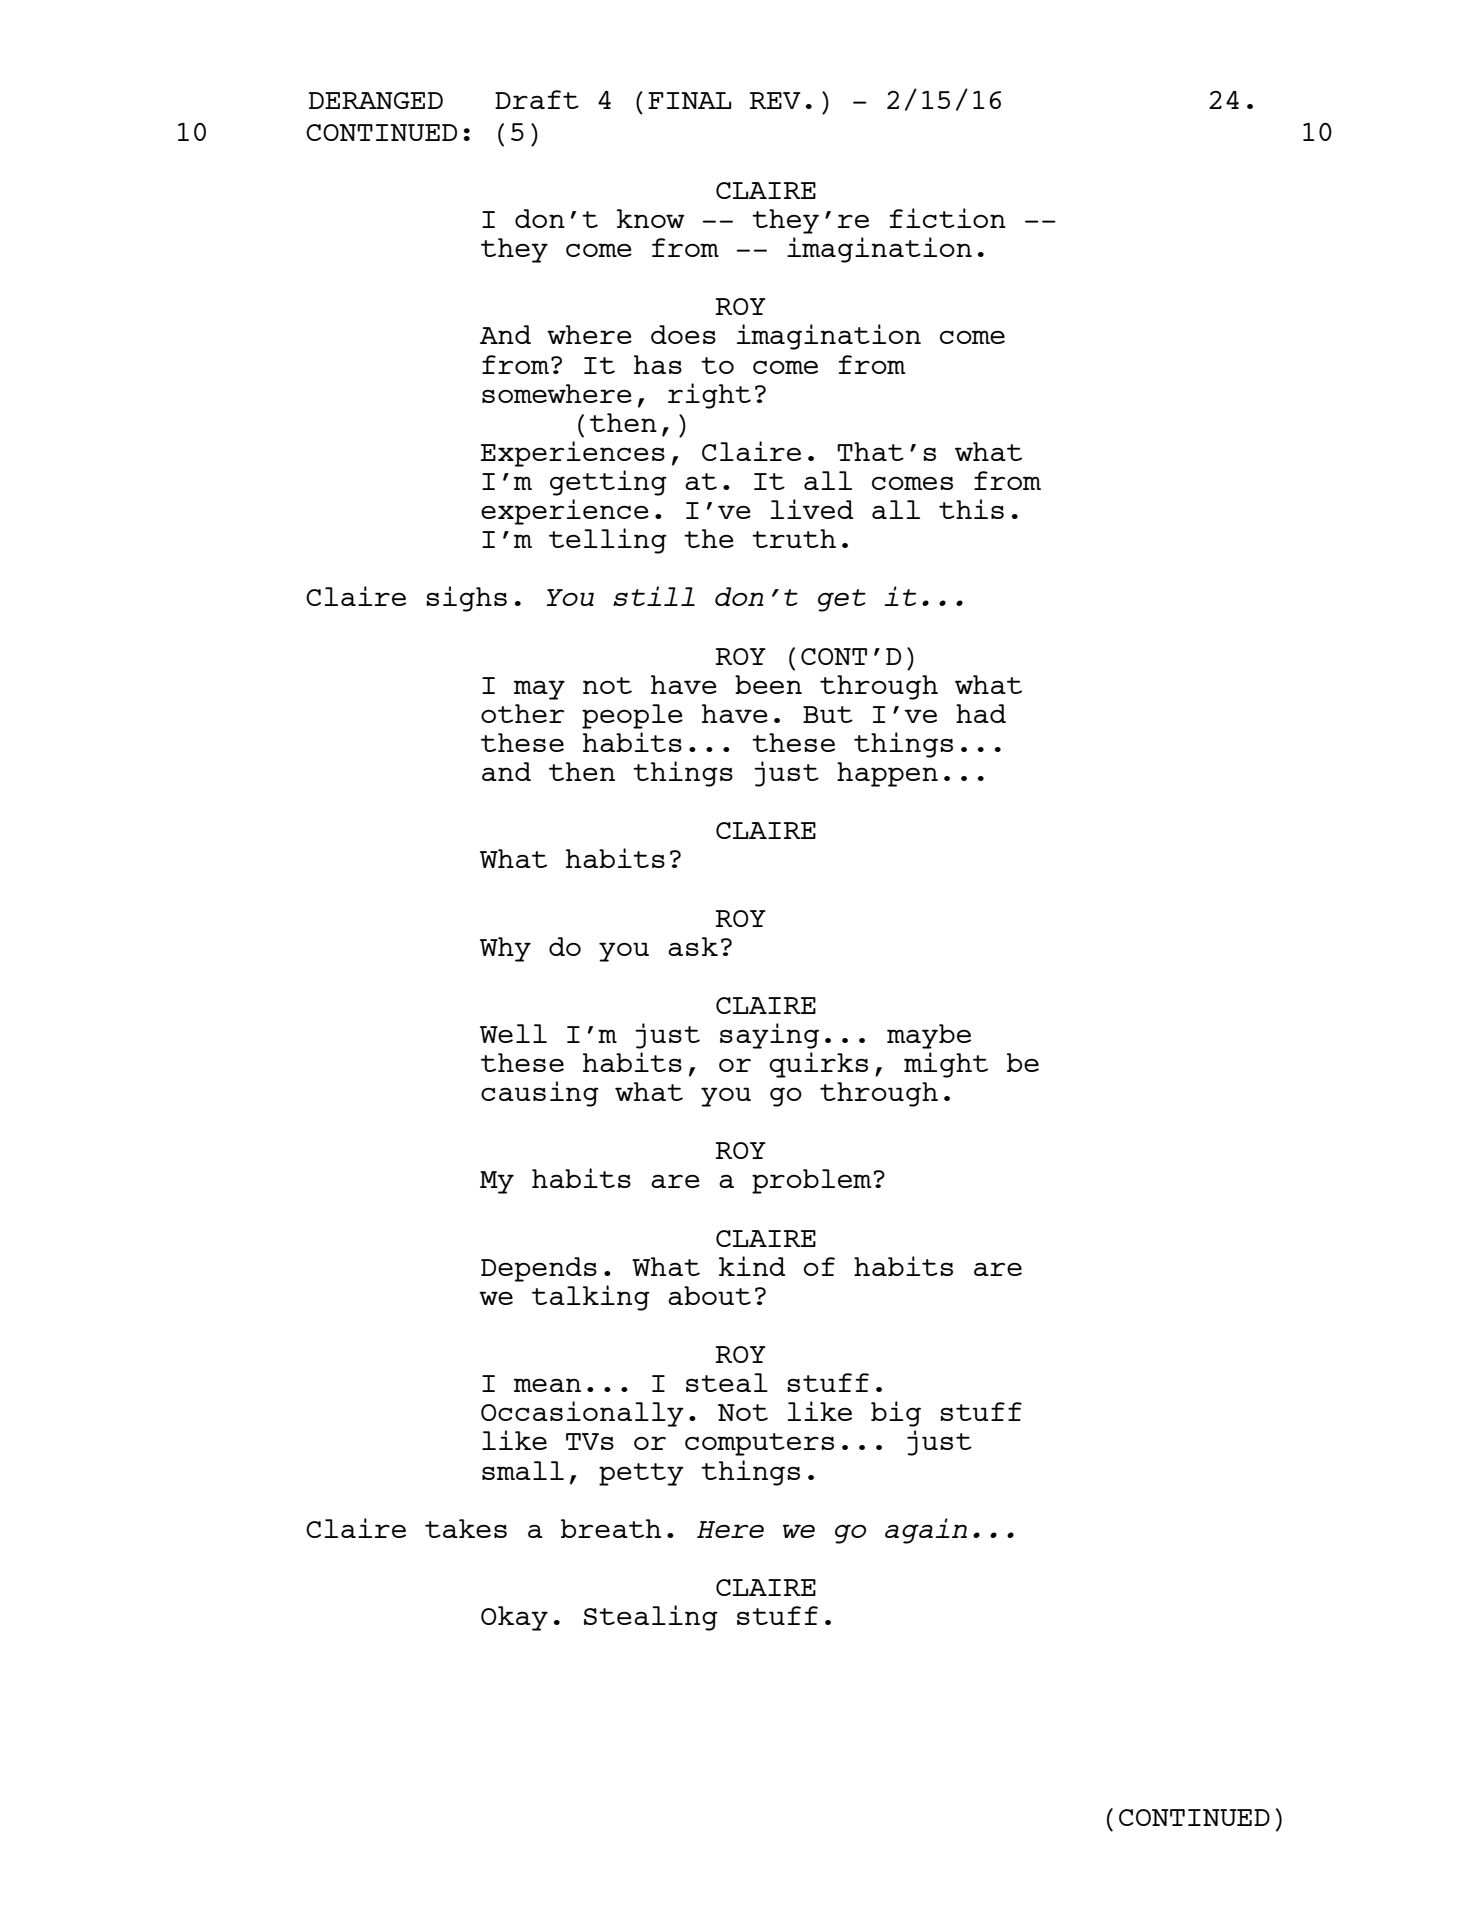 The width and height of the screenshot is (1484, 1921). Describe the element at coordinates (948, 218) in the screenshot. I see `fiction` at that location.
